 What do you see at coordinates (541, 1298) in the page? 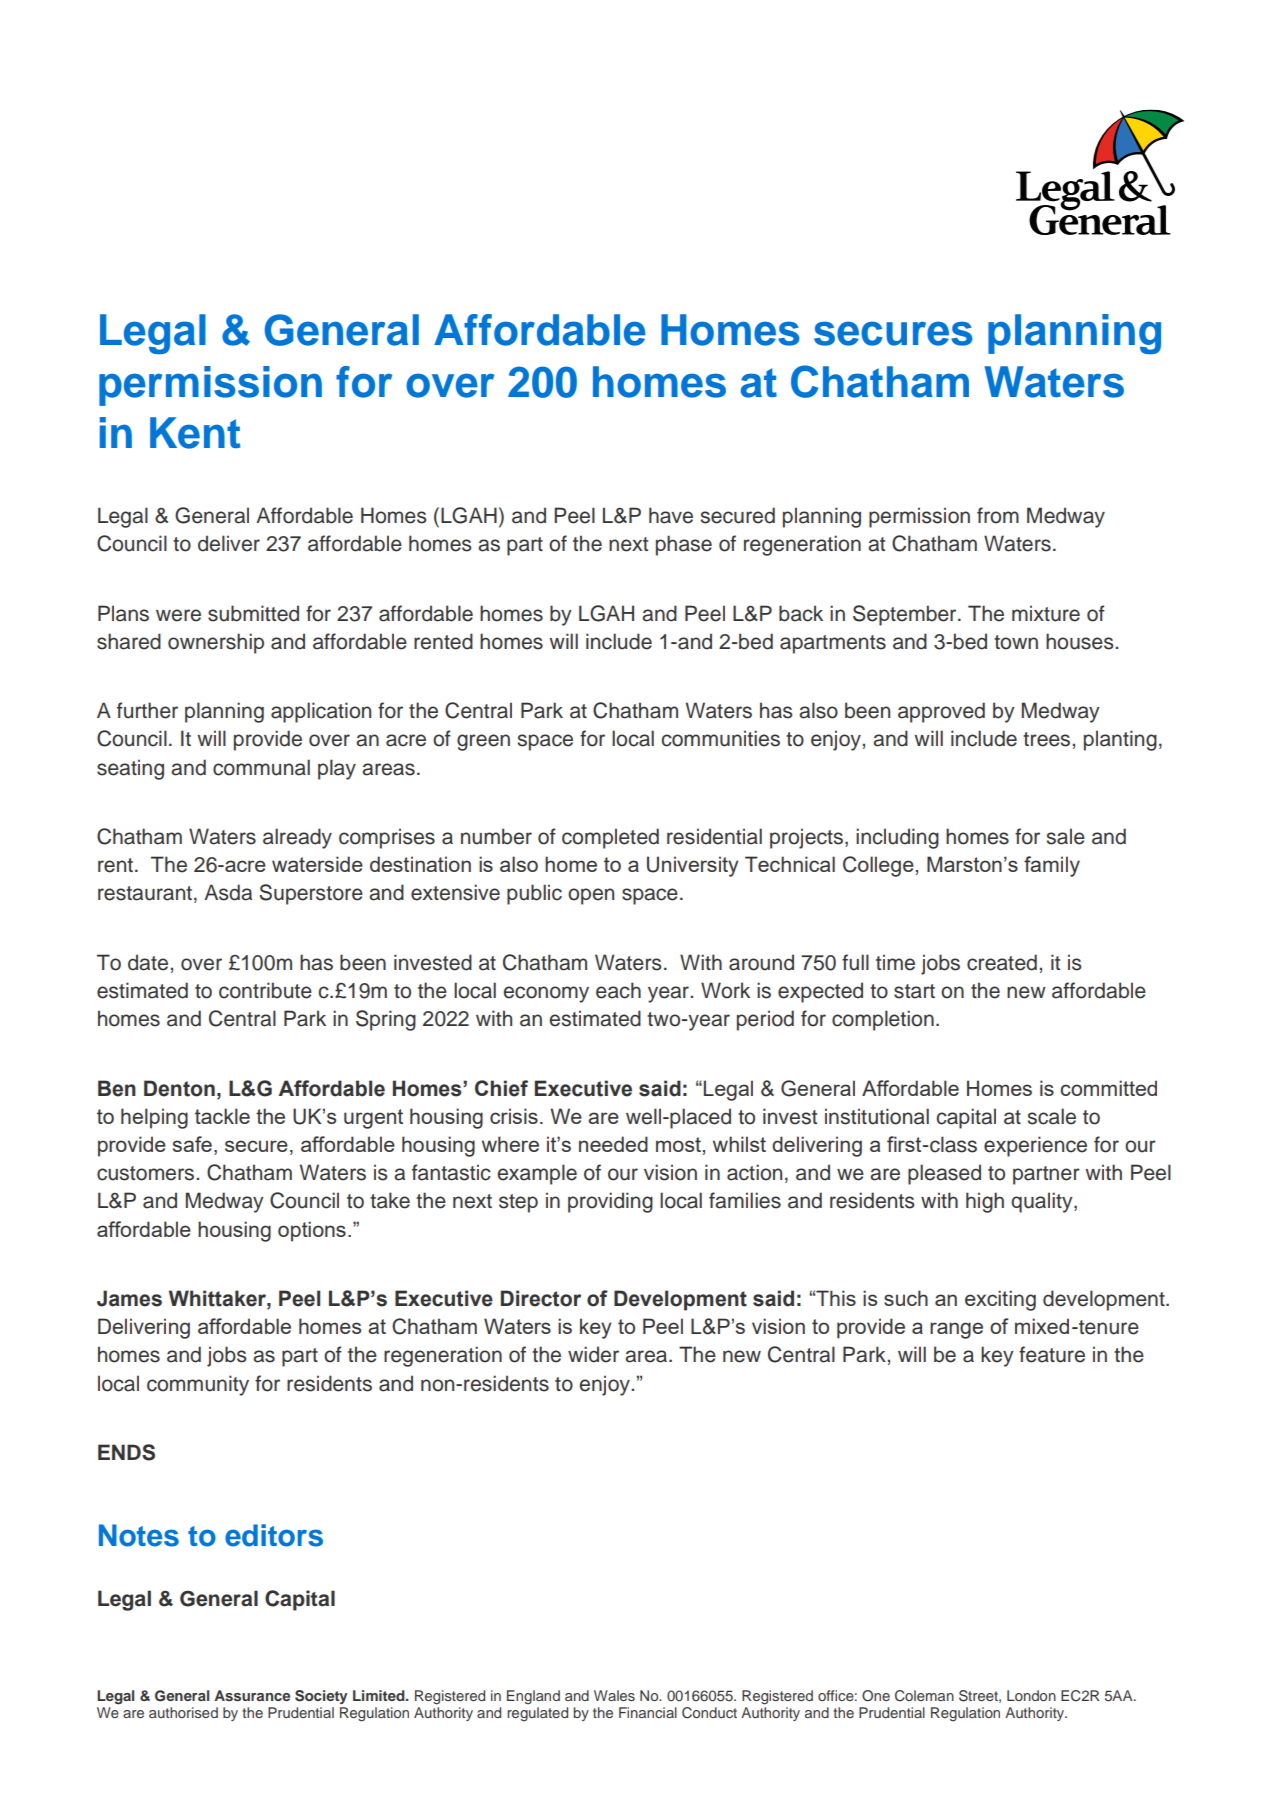
I see `Director` at bounding box center [541, 1298].
